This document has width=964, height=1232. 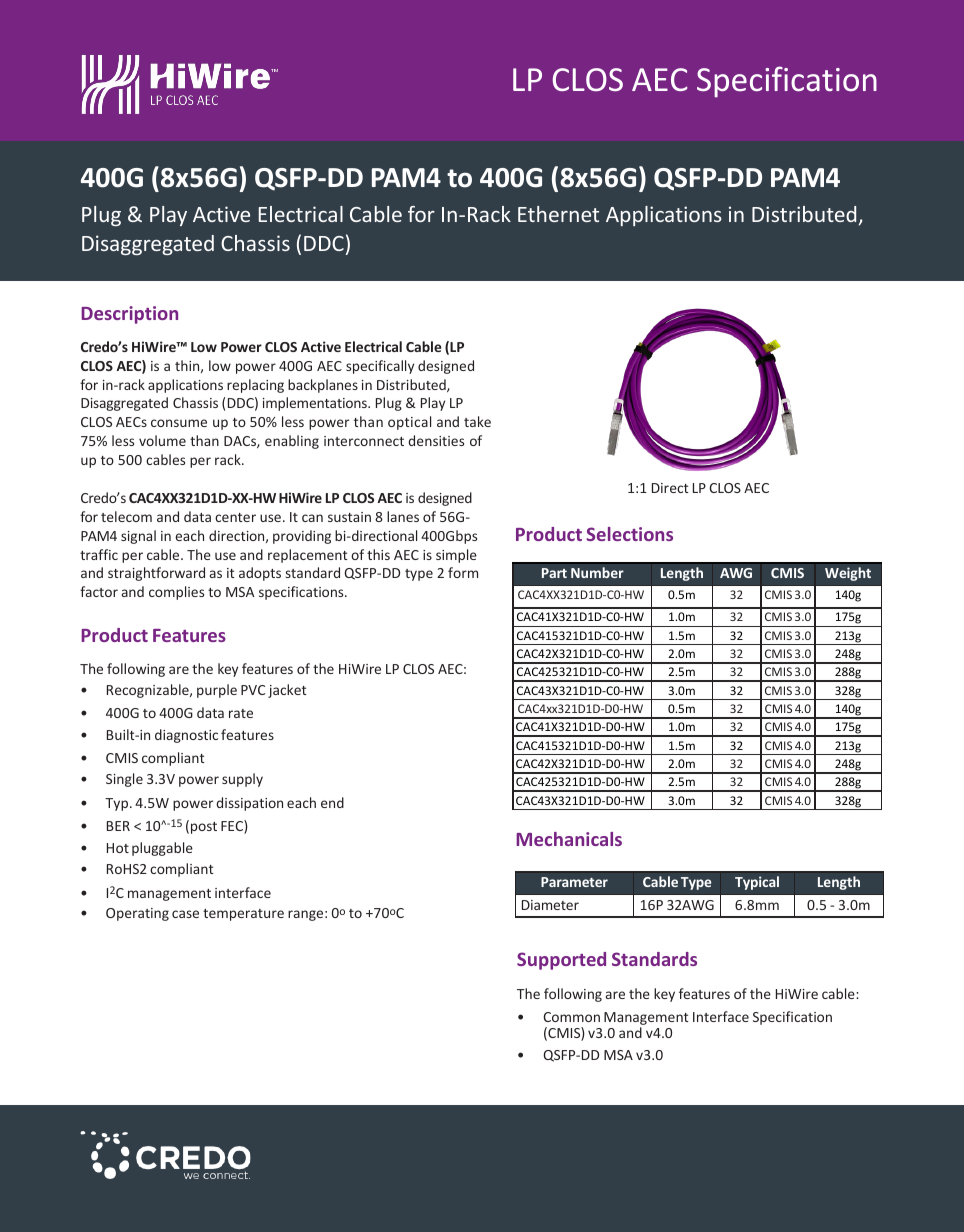 I want to click on center, so click(x=235, y=517).
